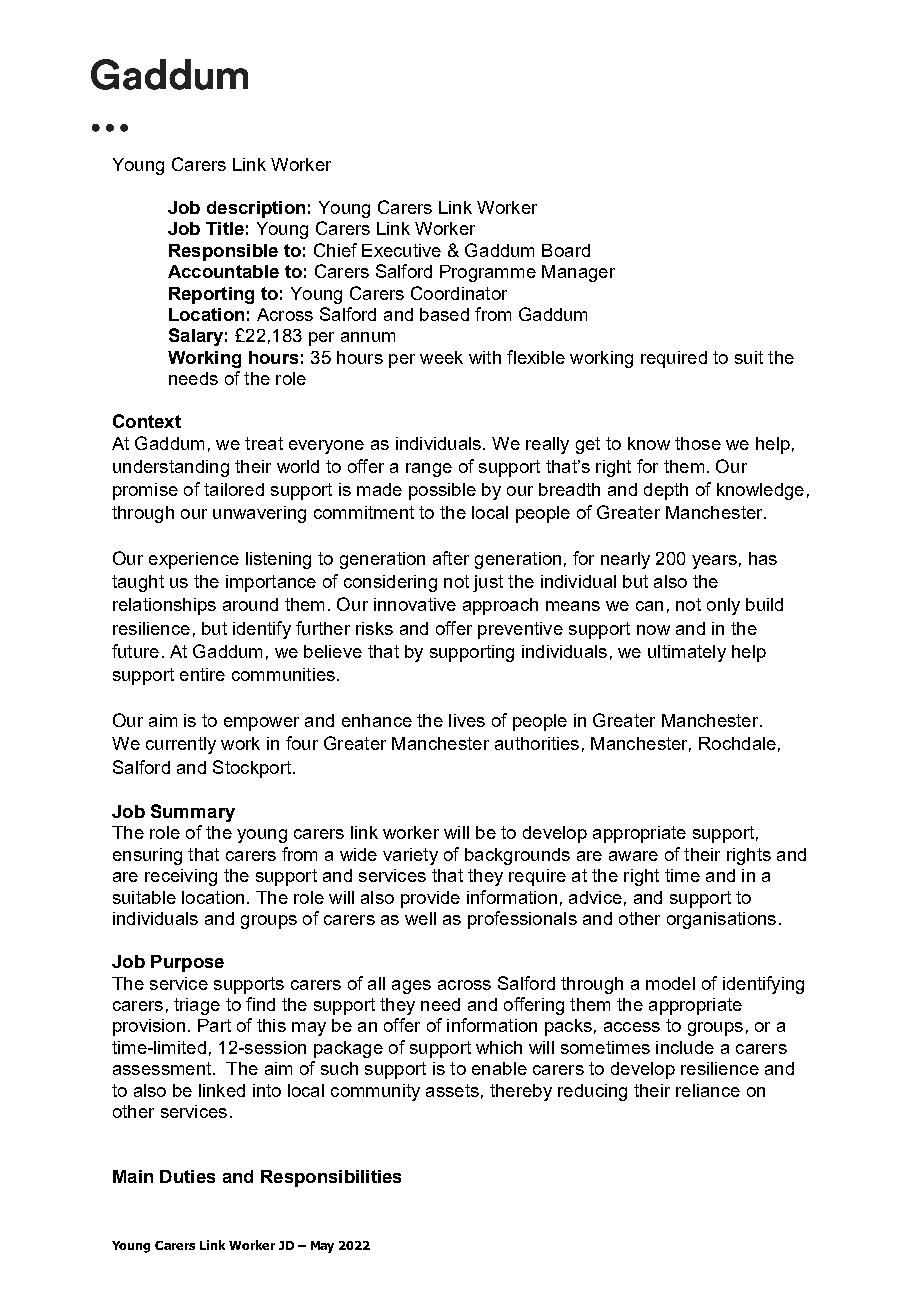 The height and width of the document is (1308, 924). I want to click on Title, so click(225, 228).
